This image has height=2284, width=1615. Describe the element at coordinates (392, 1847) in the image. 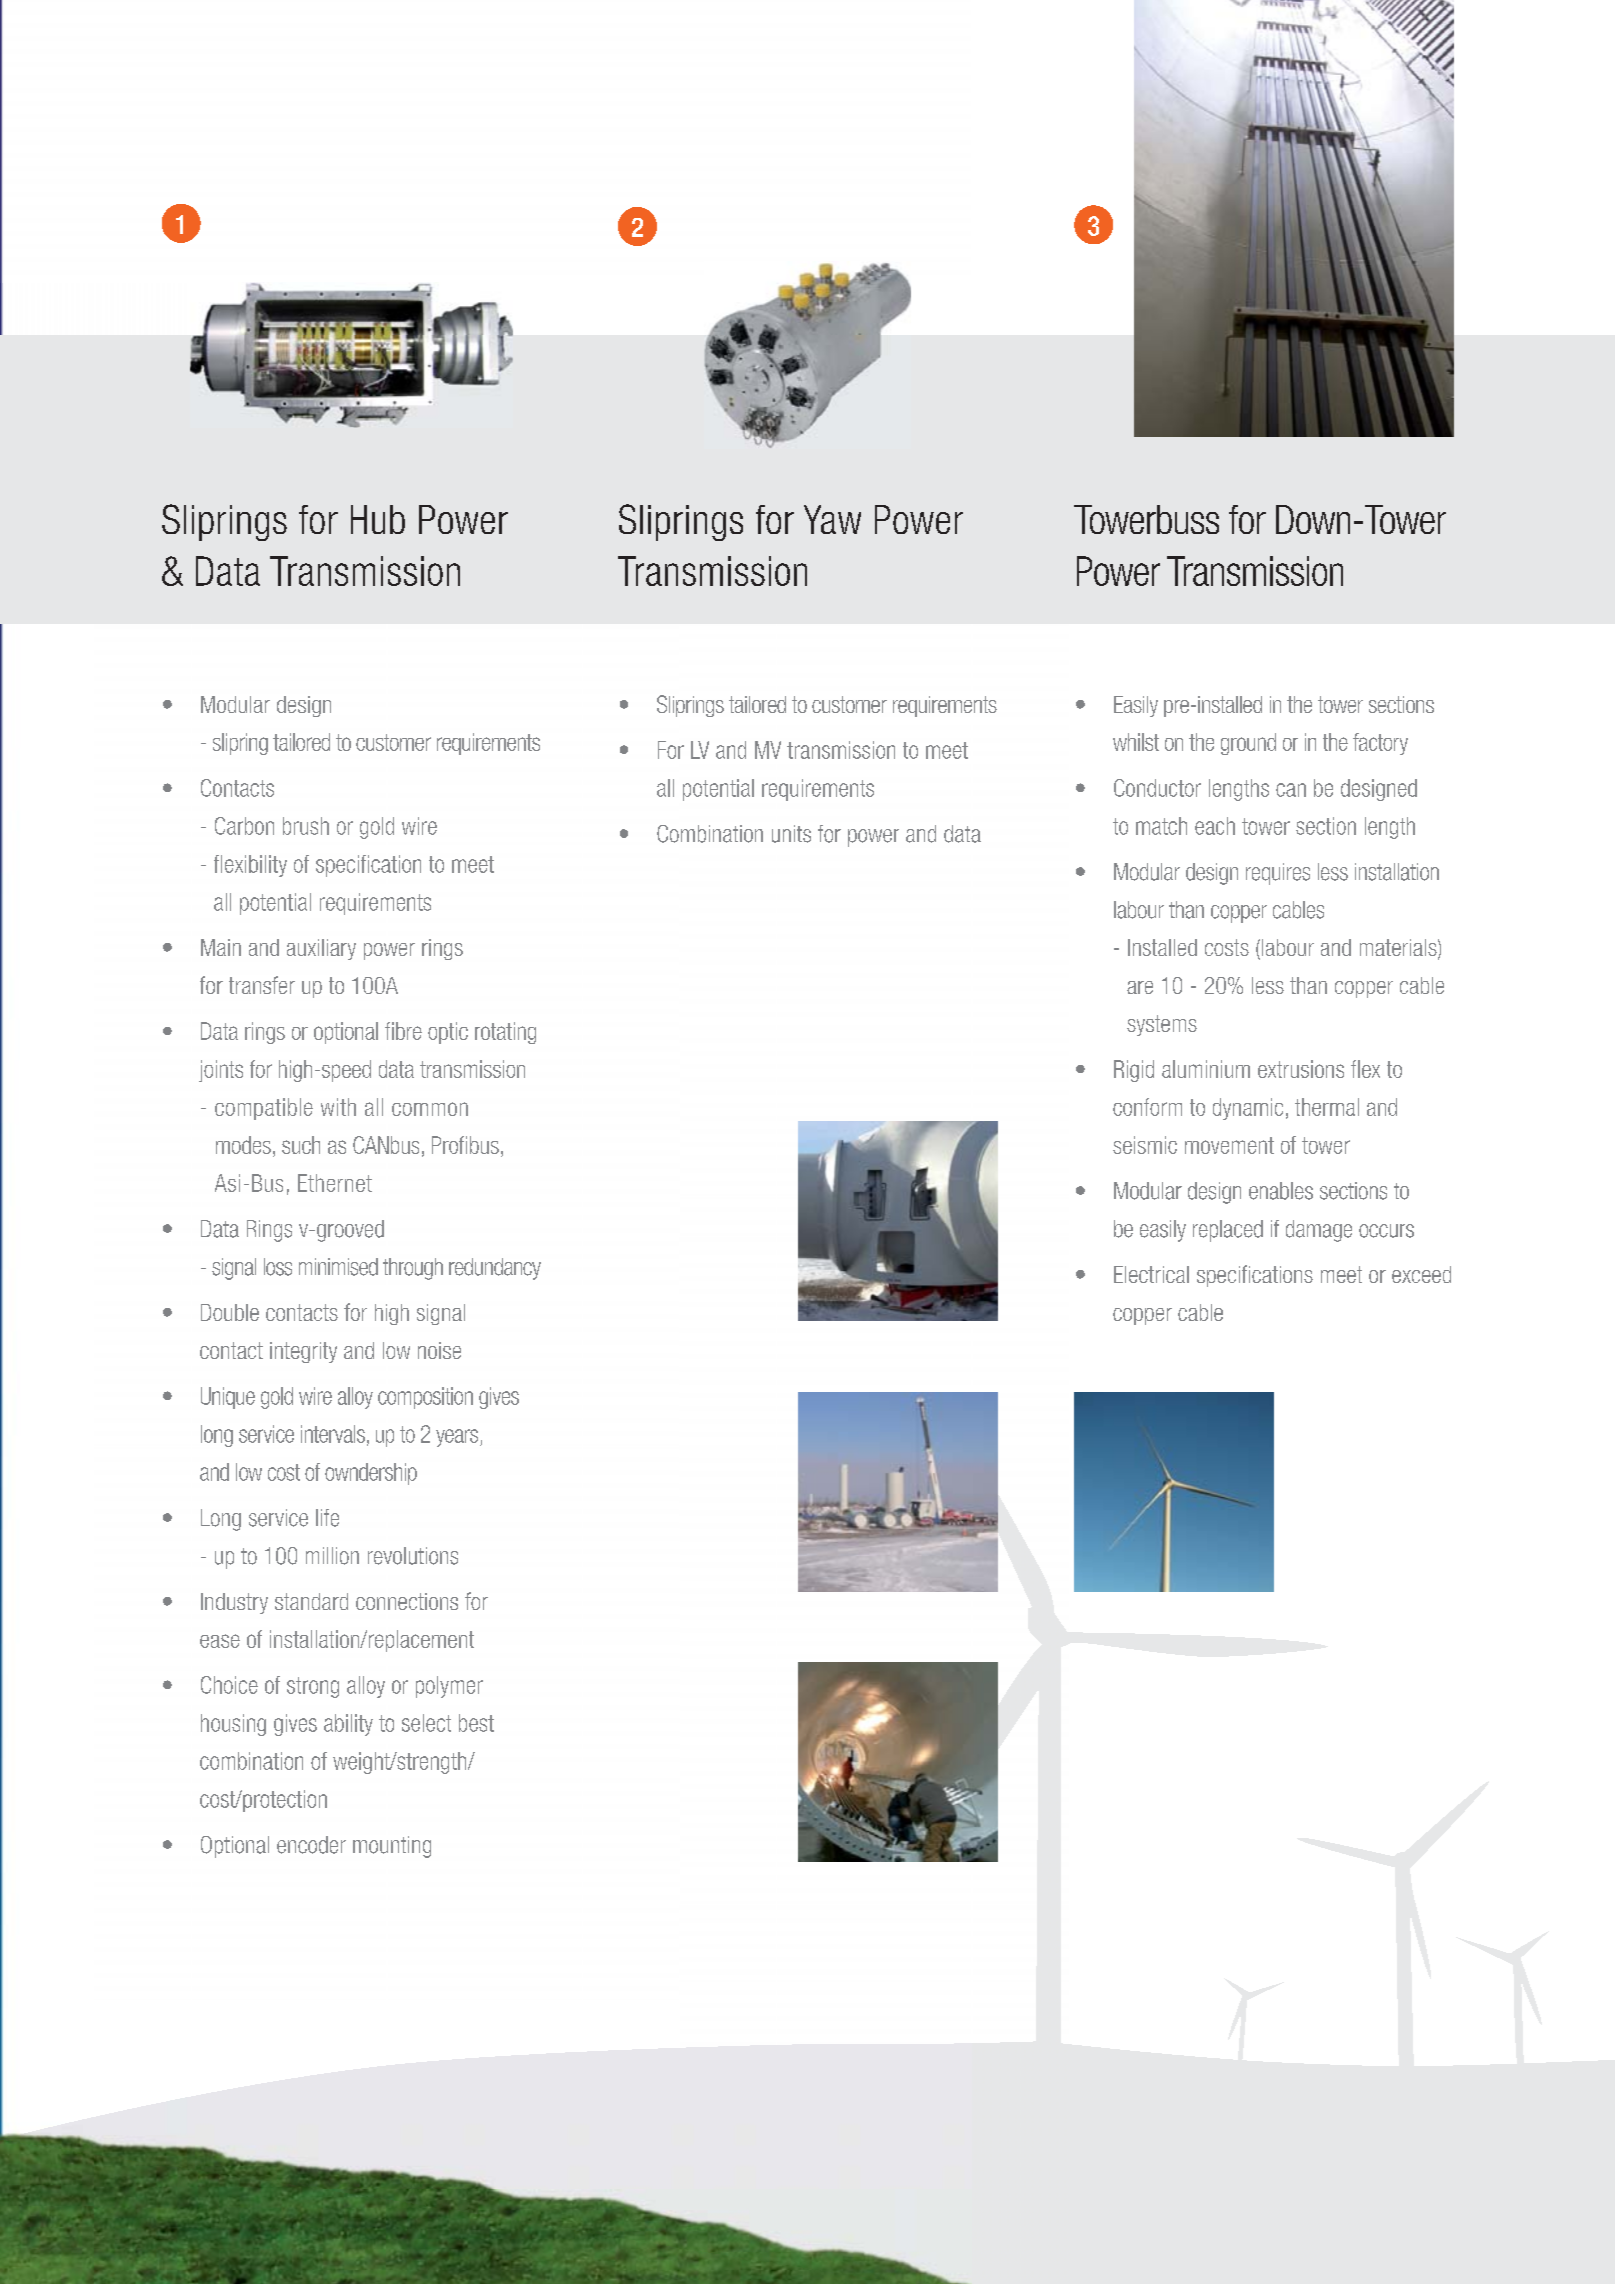

I see `mounting` at that location.
